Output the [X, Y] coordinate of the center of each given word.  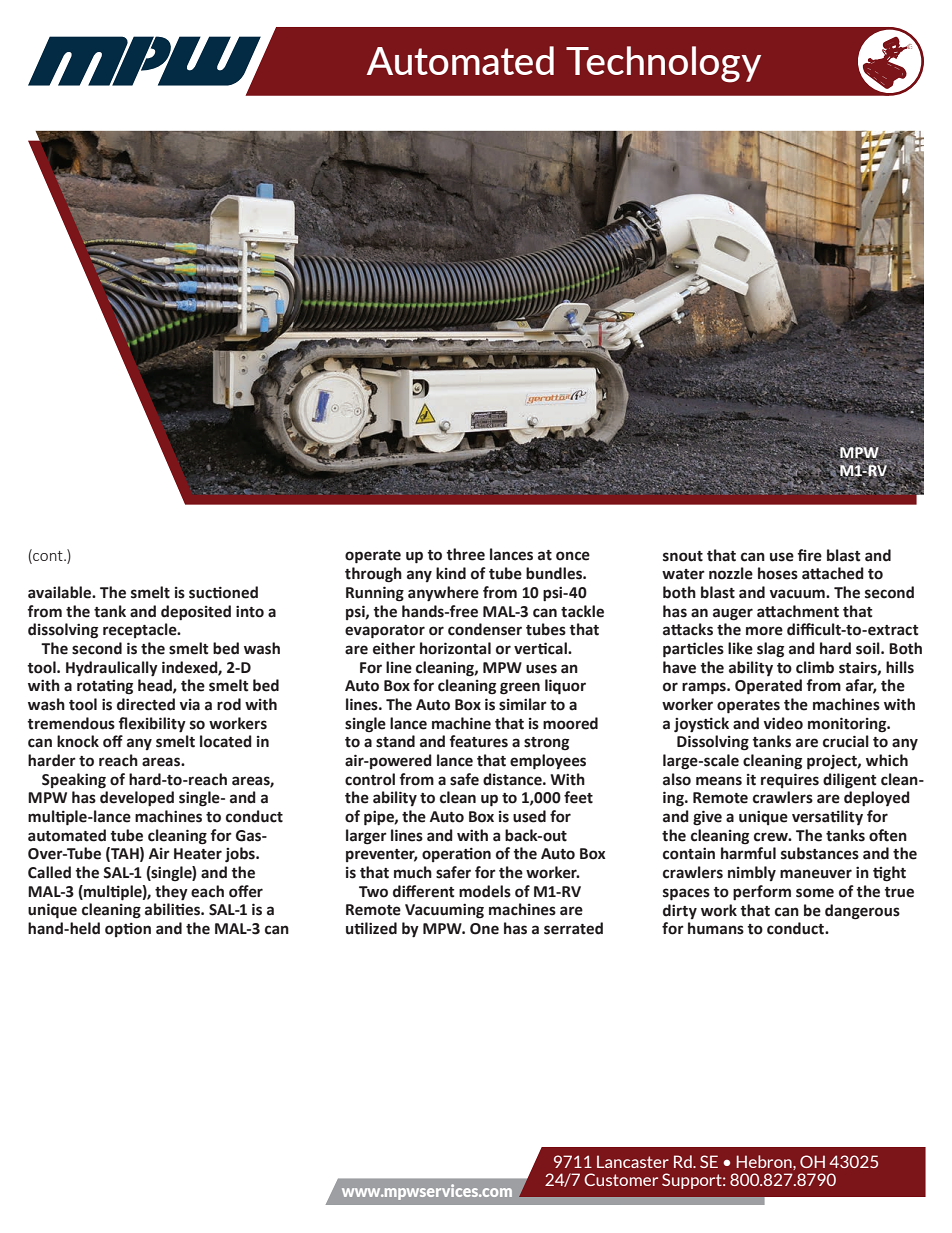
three [465, 554]
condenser [485, 629]
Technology [663, 64]
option [128, 930]
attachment [798, 611]
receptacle [141, 630]
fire [810, 555]
